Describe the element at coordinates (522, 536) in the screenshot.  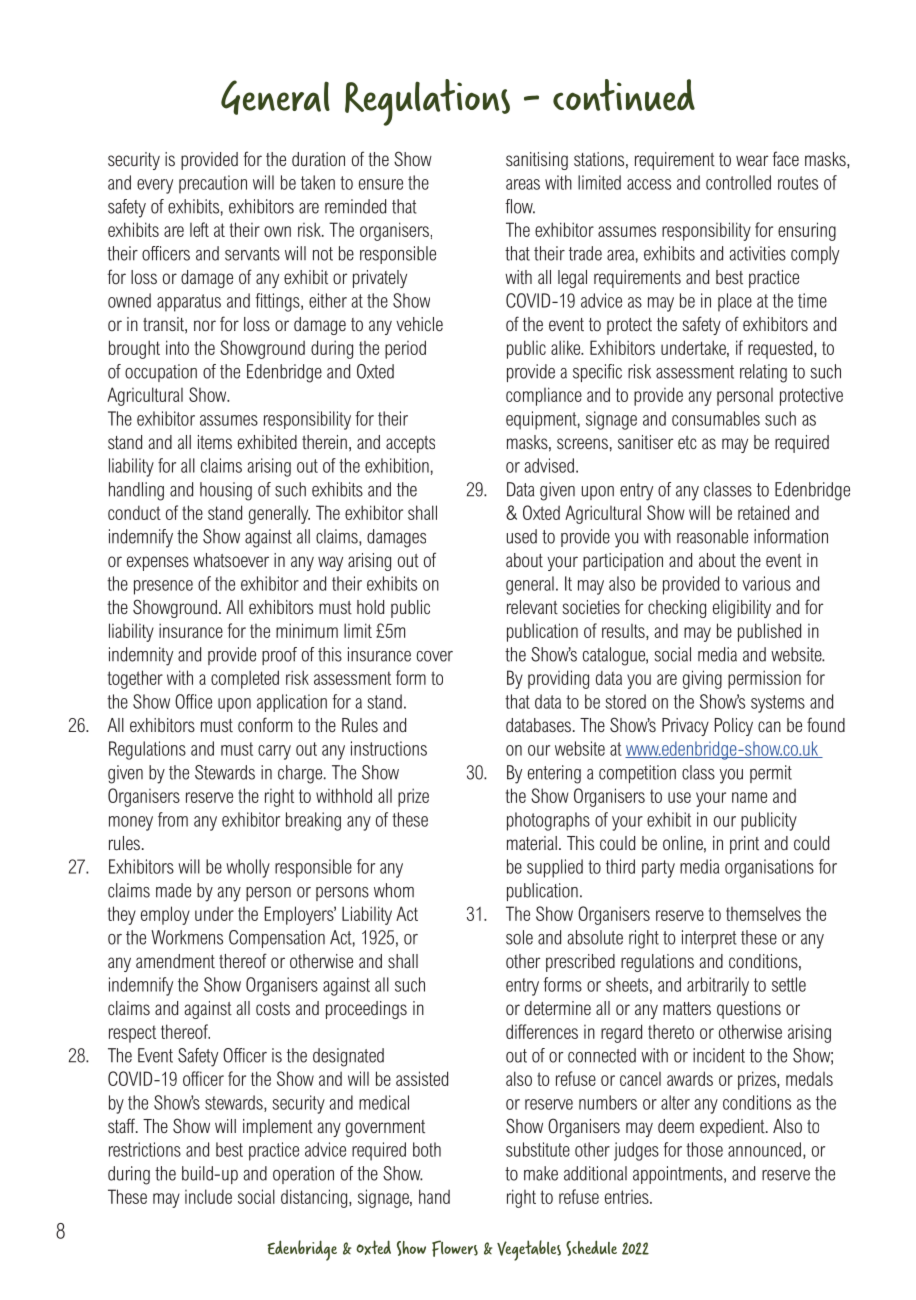
I see `used` at that location.
